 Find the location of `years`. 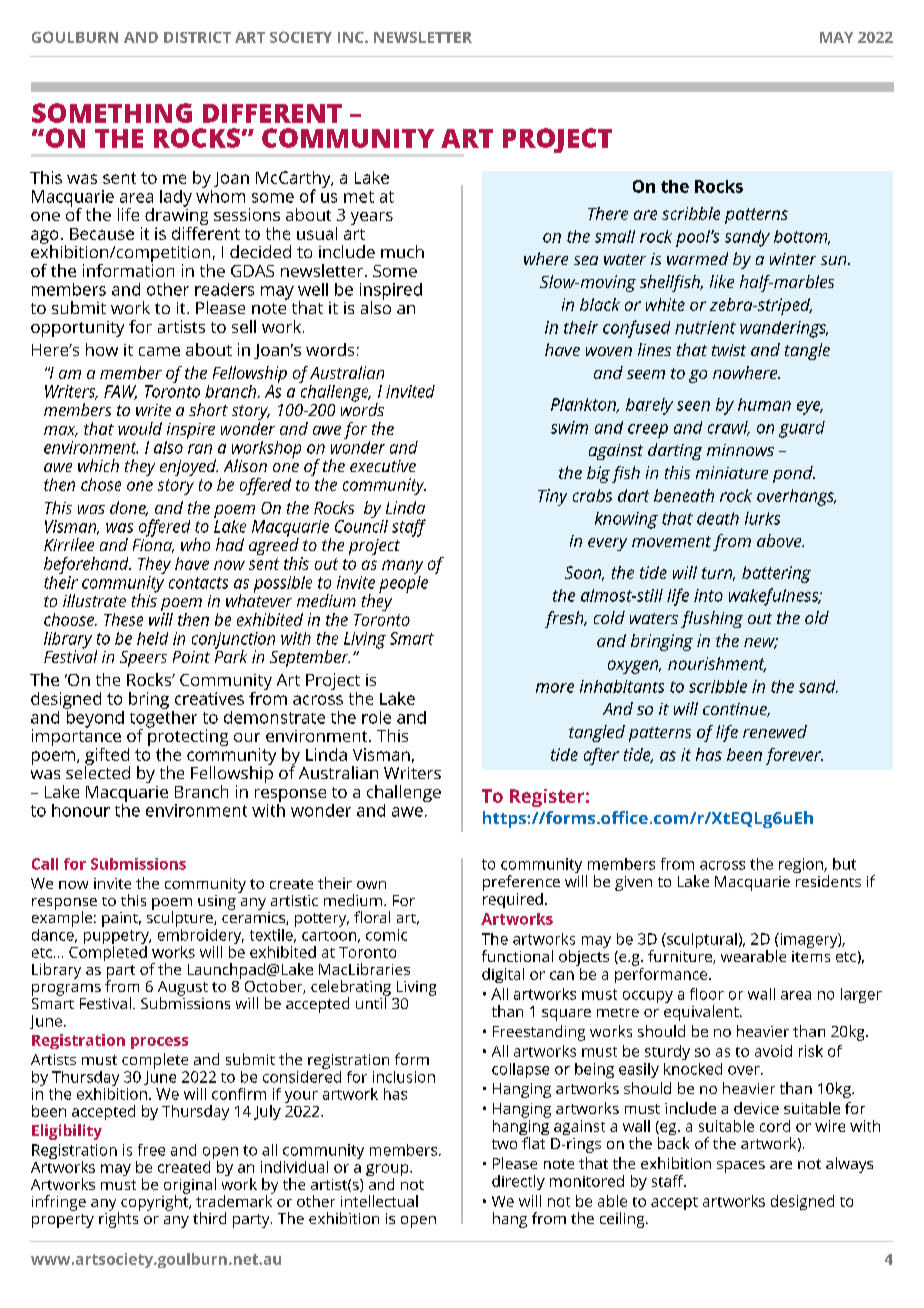

years is located at coordinates (372, 218).
